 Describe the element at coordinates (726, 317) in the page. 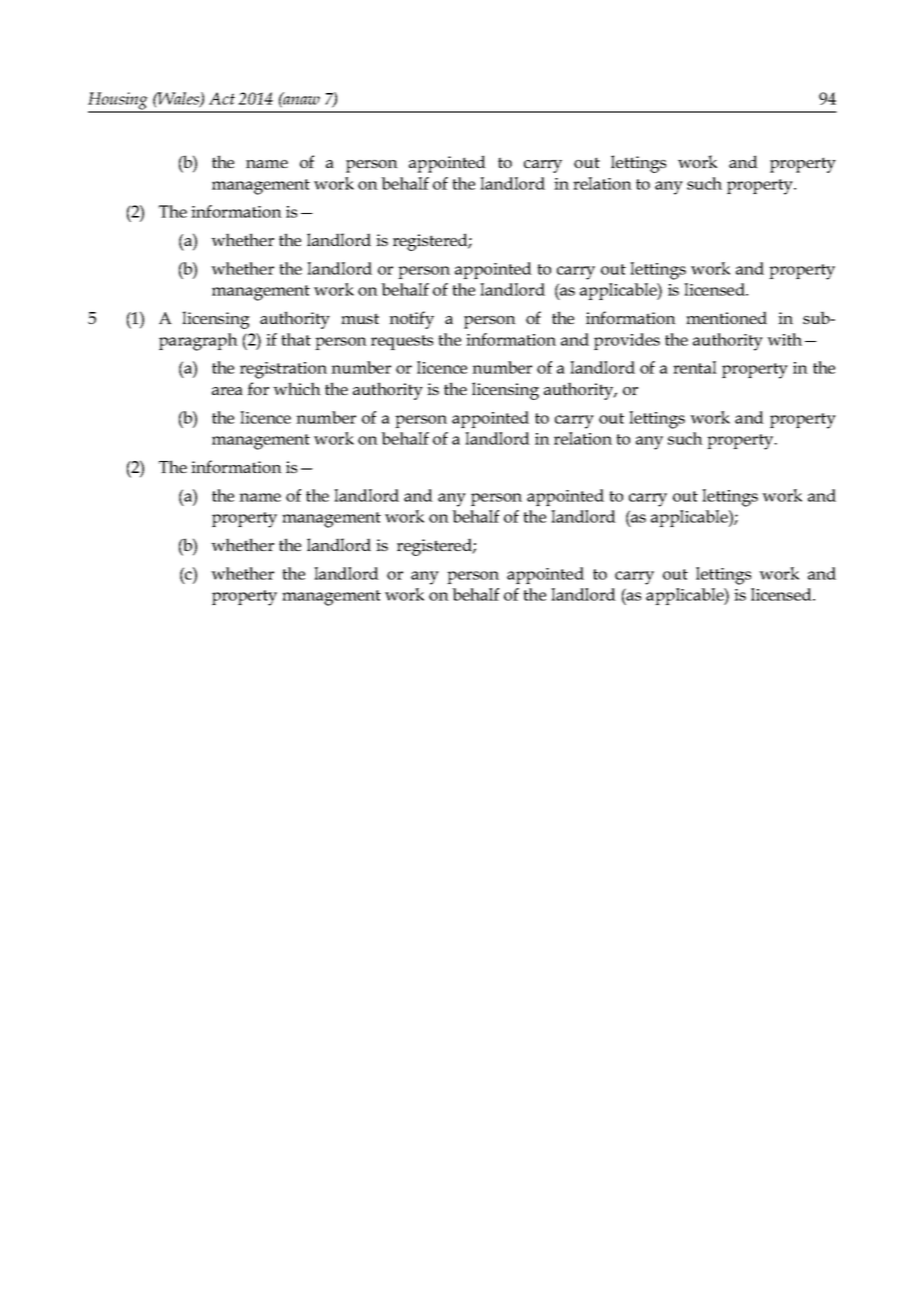

I see `mentioned` at that location.
